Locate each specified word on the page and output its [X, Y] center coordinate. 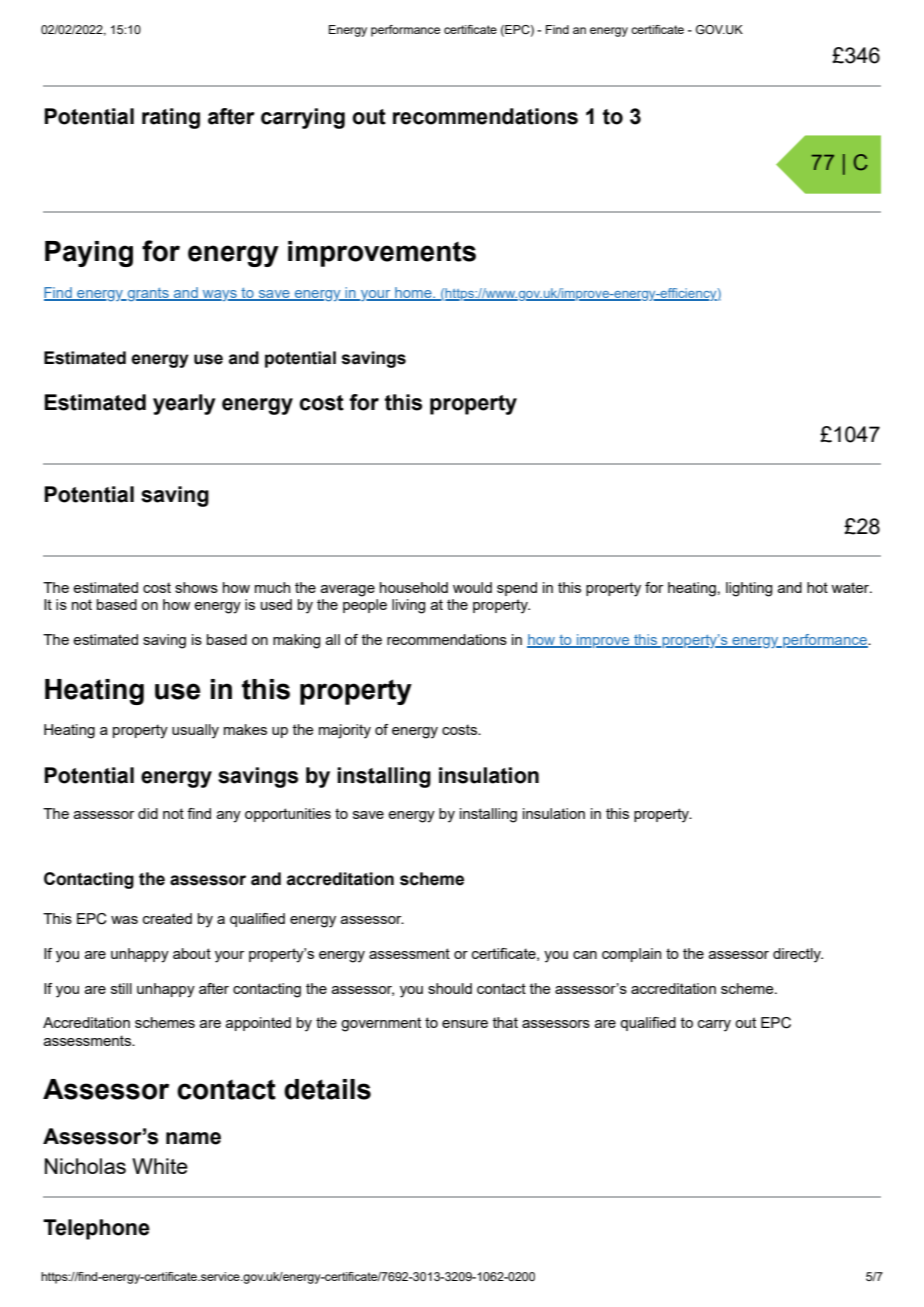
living [408, 606]
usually [195, 731]
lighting [749, 589]
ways [220, 295]
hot [817, 587]
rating [171, 118]
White [160, 1166]
